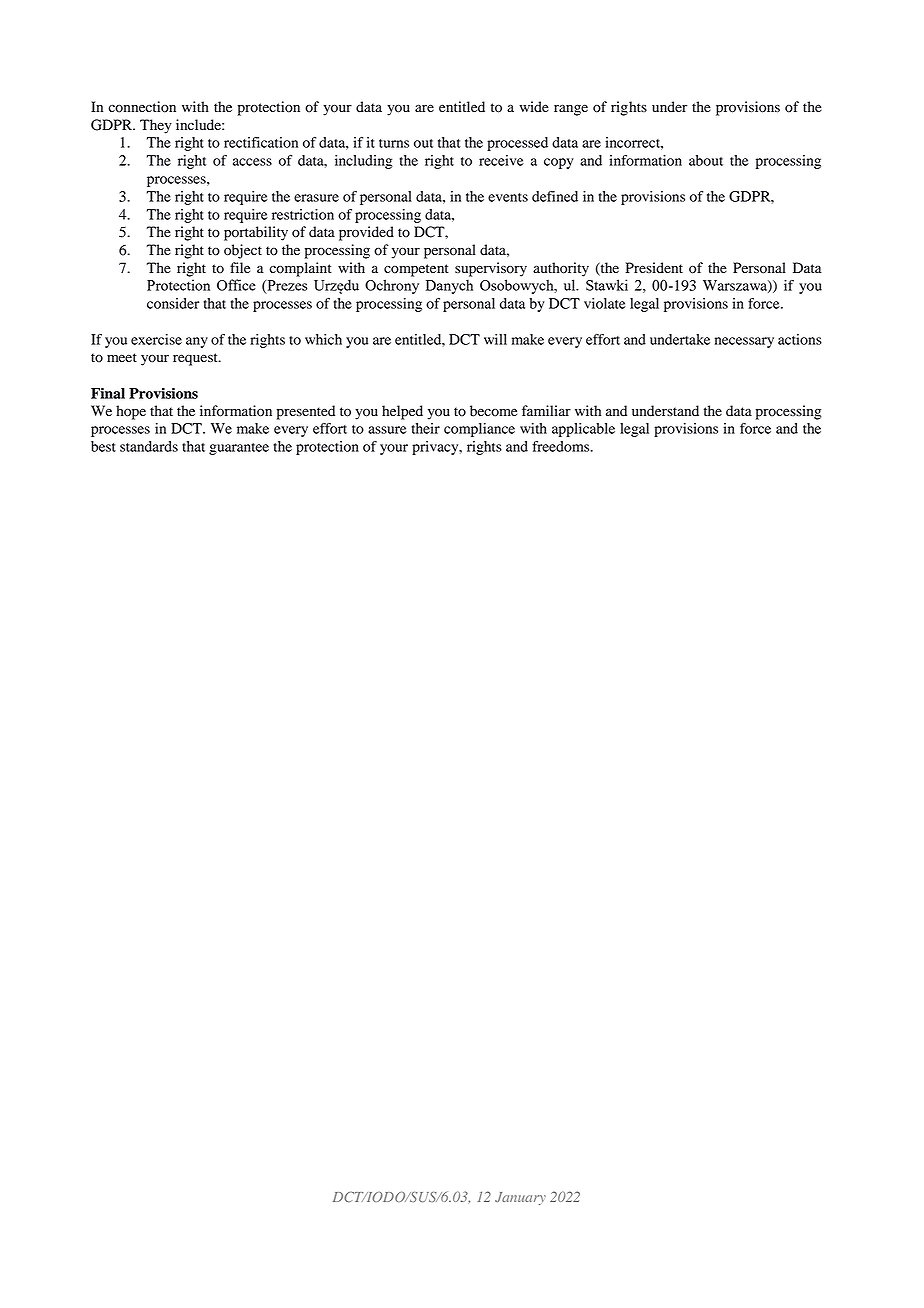 The width and height of the image is (924, 1308). What do you see at coordinates (103, 446) in the image?
I see `best` at bounding box center [103, 446].
